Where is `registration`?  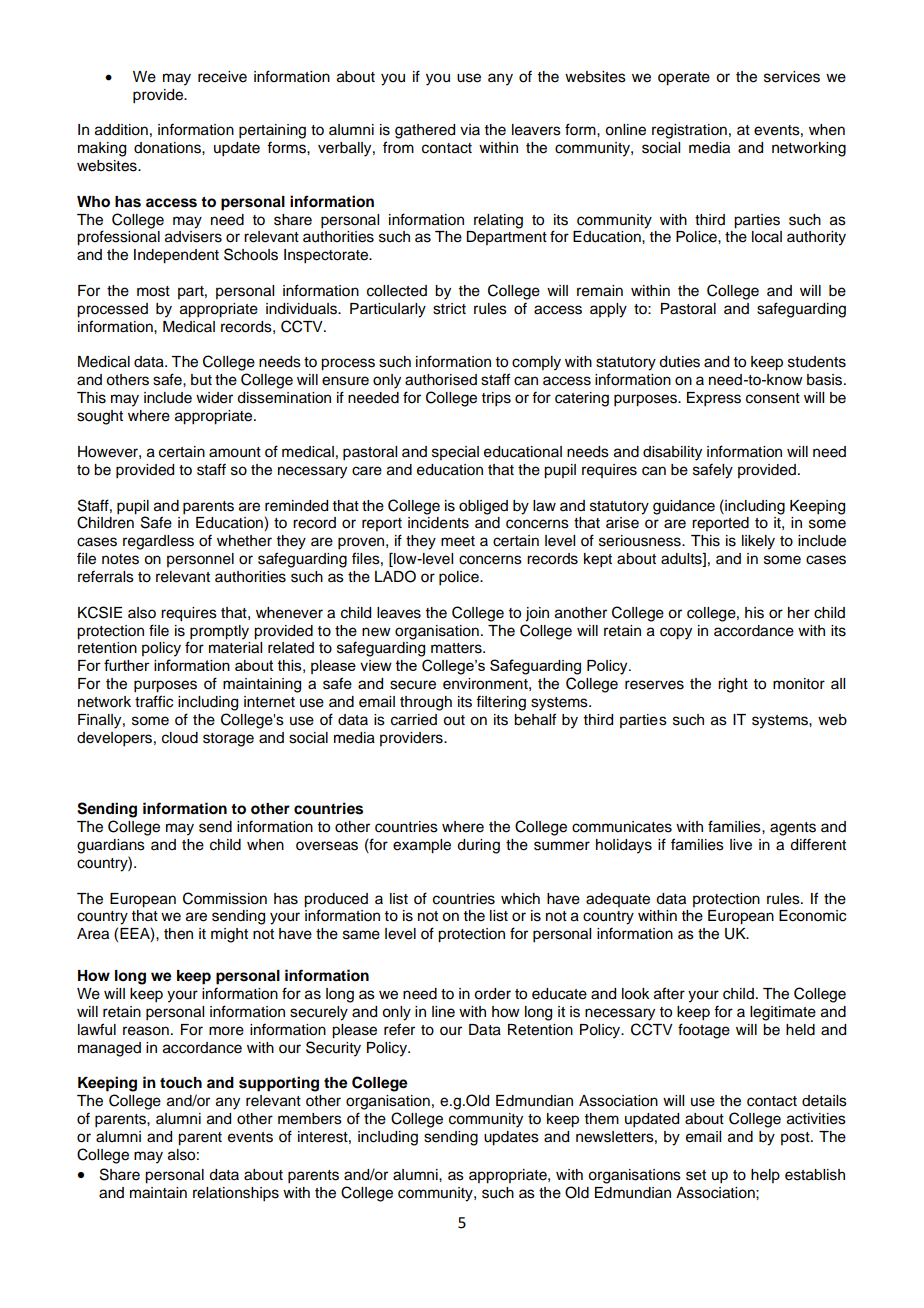 registration is located at coordinates (689, 131).
